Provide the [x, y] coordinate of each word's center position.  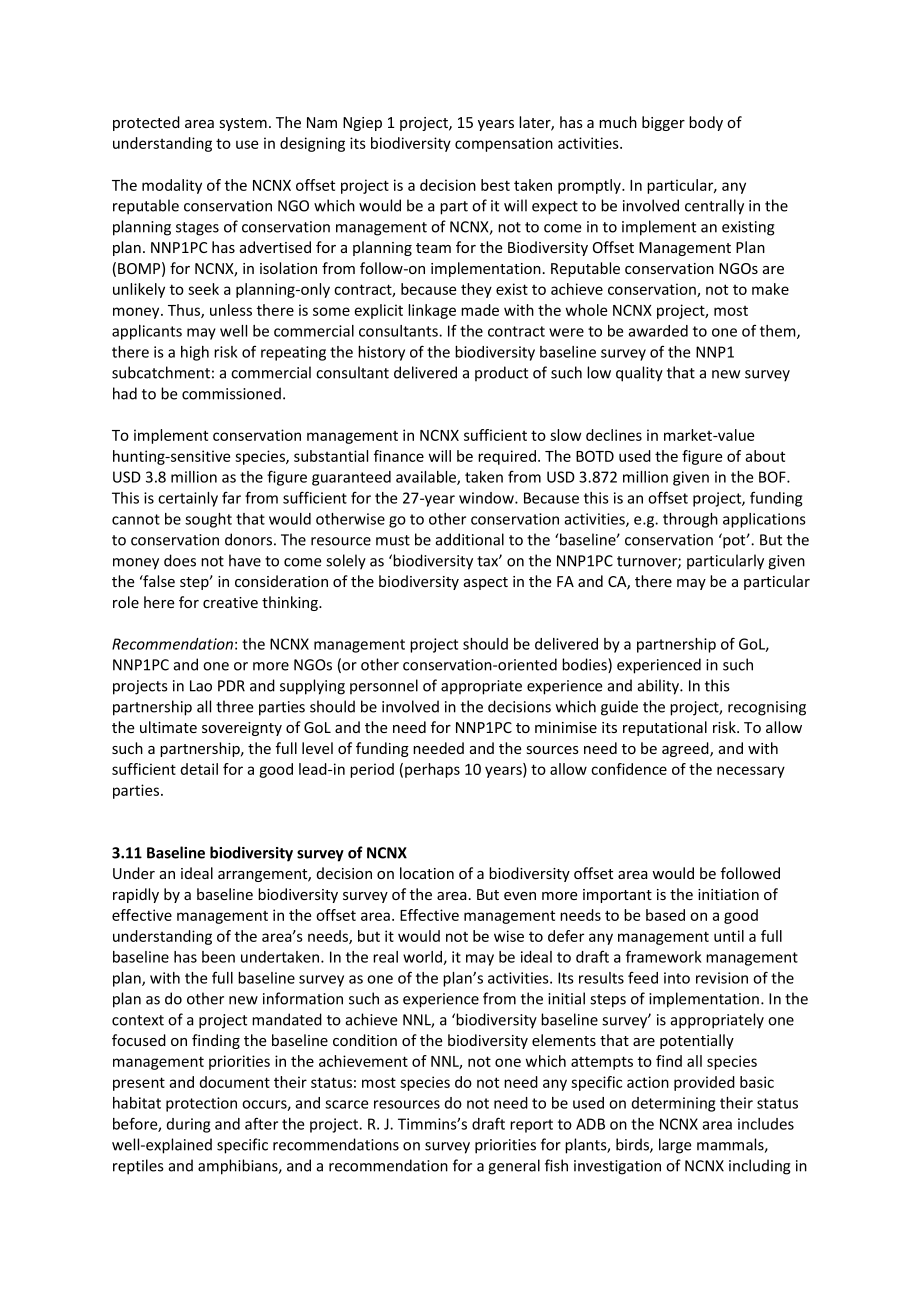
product [501, 373]
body [706, 123]
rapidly [136, 895]
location [427, 873]
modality [172, 186]
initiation [728, 894]
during [188, 1125]
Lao [201, 686]
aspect [486, 583]
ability [660, 687]
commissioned [231, 393]
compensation [504, 144]
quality [639, 374]
